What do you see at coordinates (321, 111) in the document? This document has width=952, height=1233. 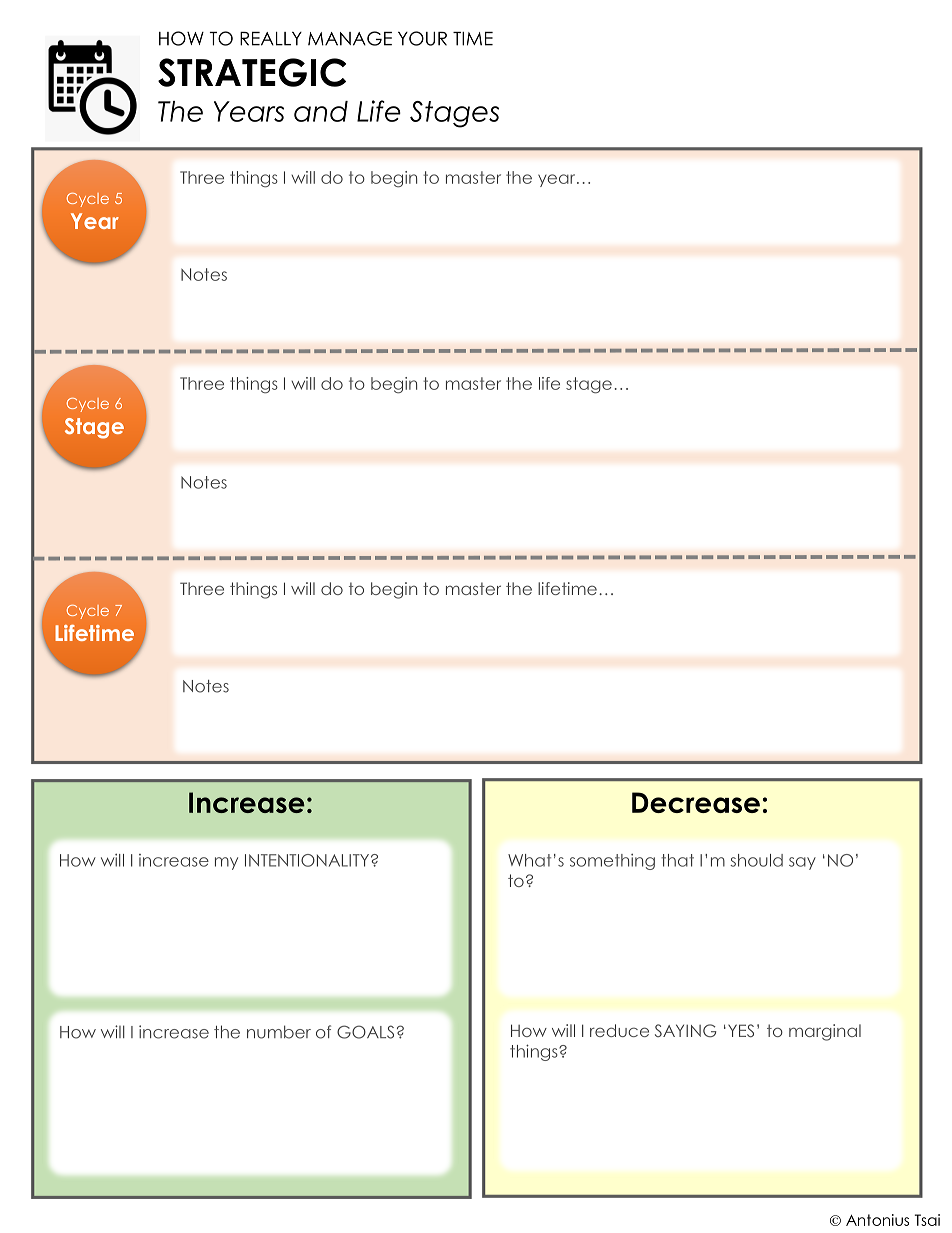 I see `and` at bounding box center [321, 111].
